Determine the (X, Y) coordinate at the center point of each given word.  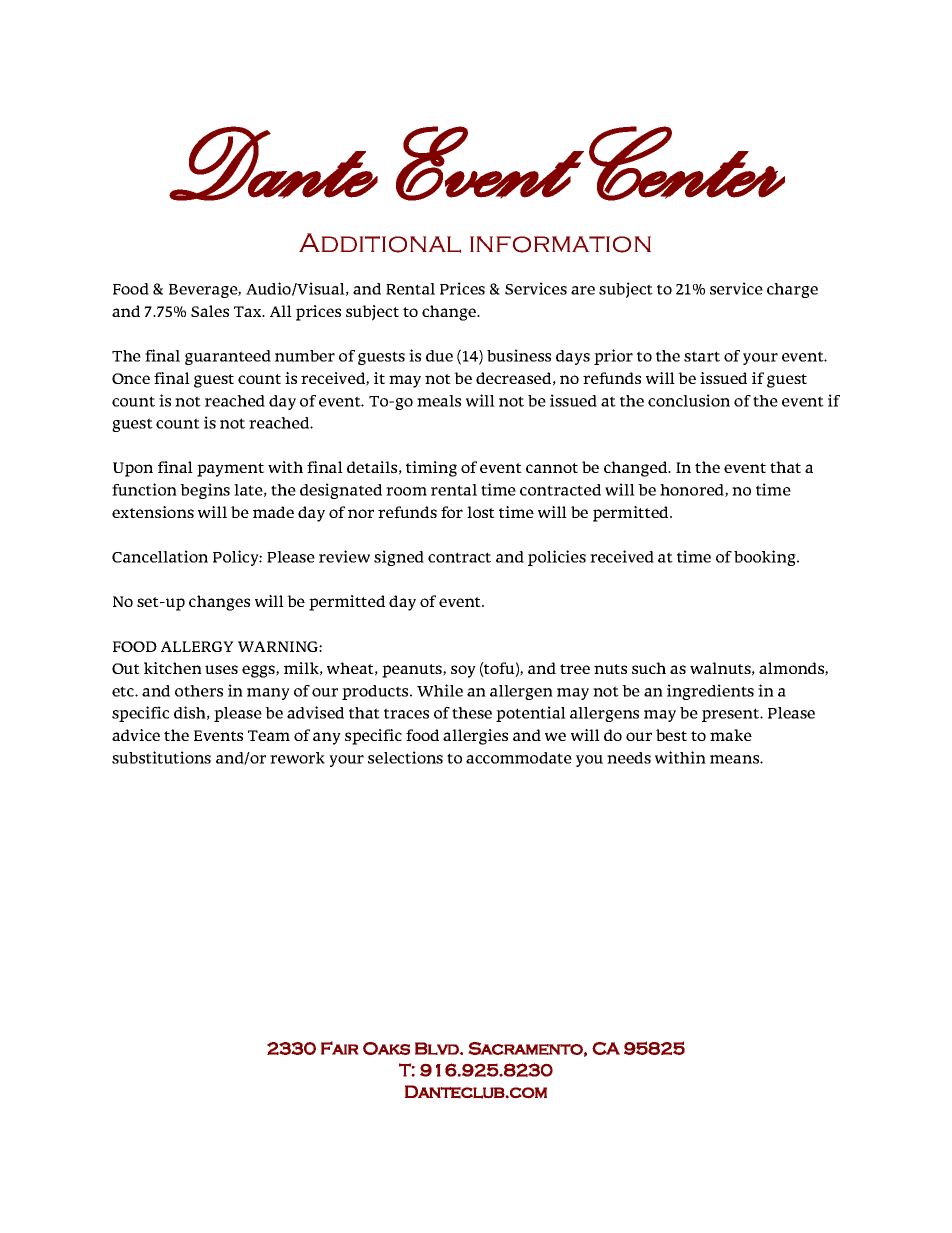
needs (629, 758)
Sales (210, 311)
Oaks (386, 1048)
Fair (340, 1048)
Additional (380, 243)
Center (687, 163)
